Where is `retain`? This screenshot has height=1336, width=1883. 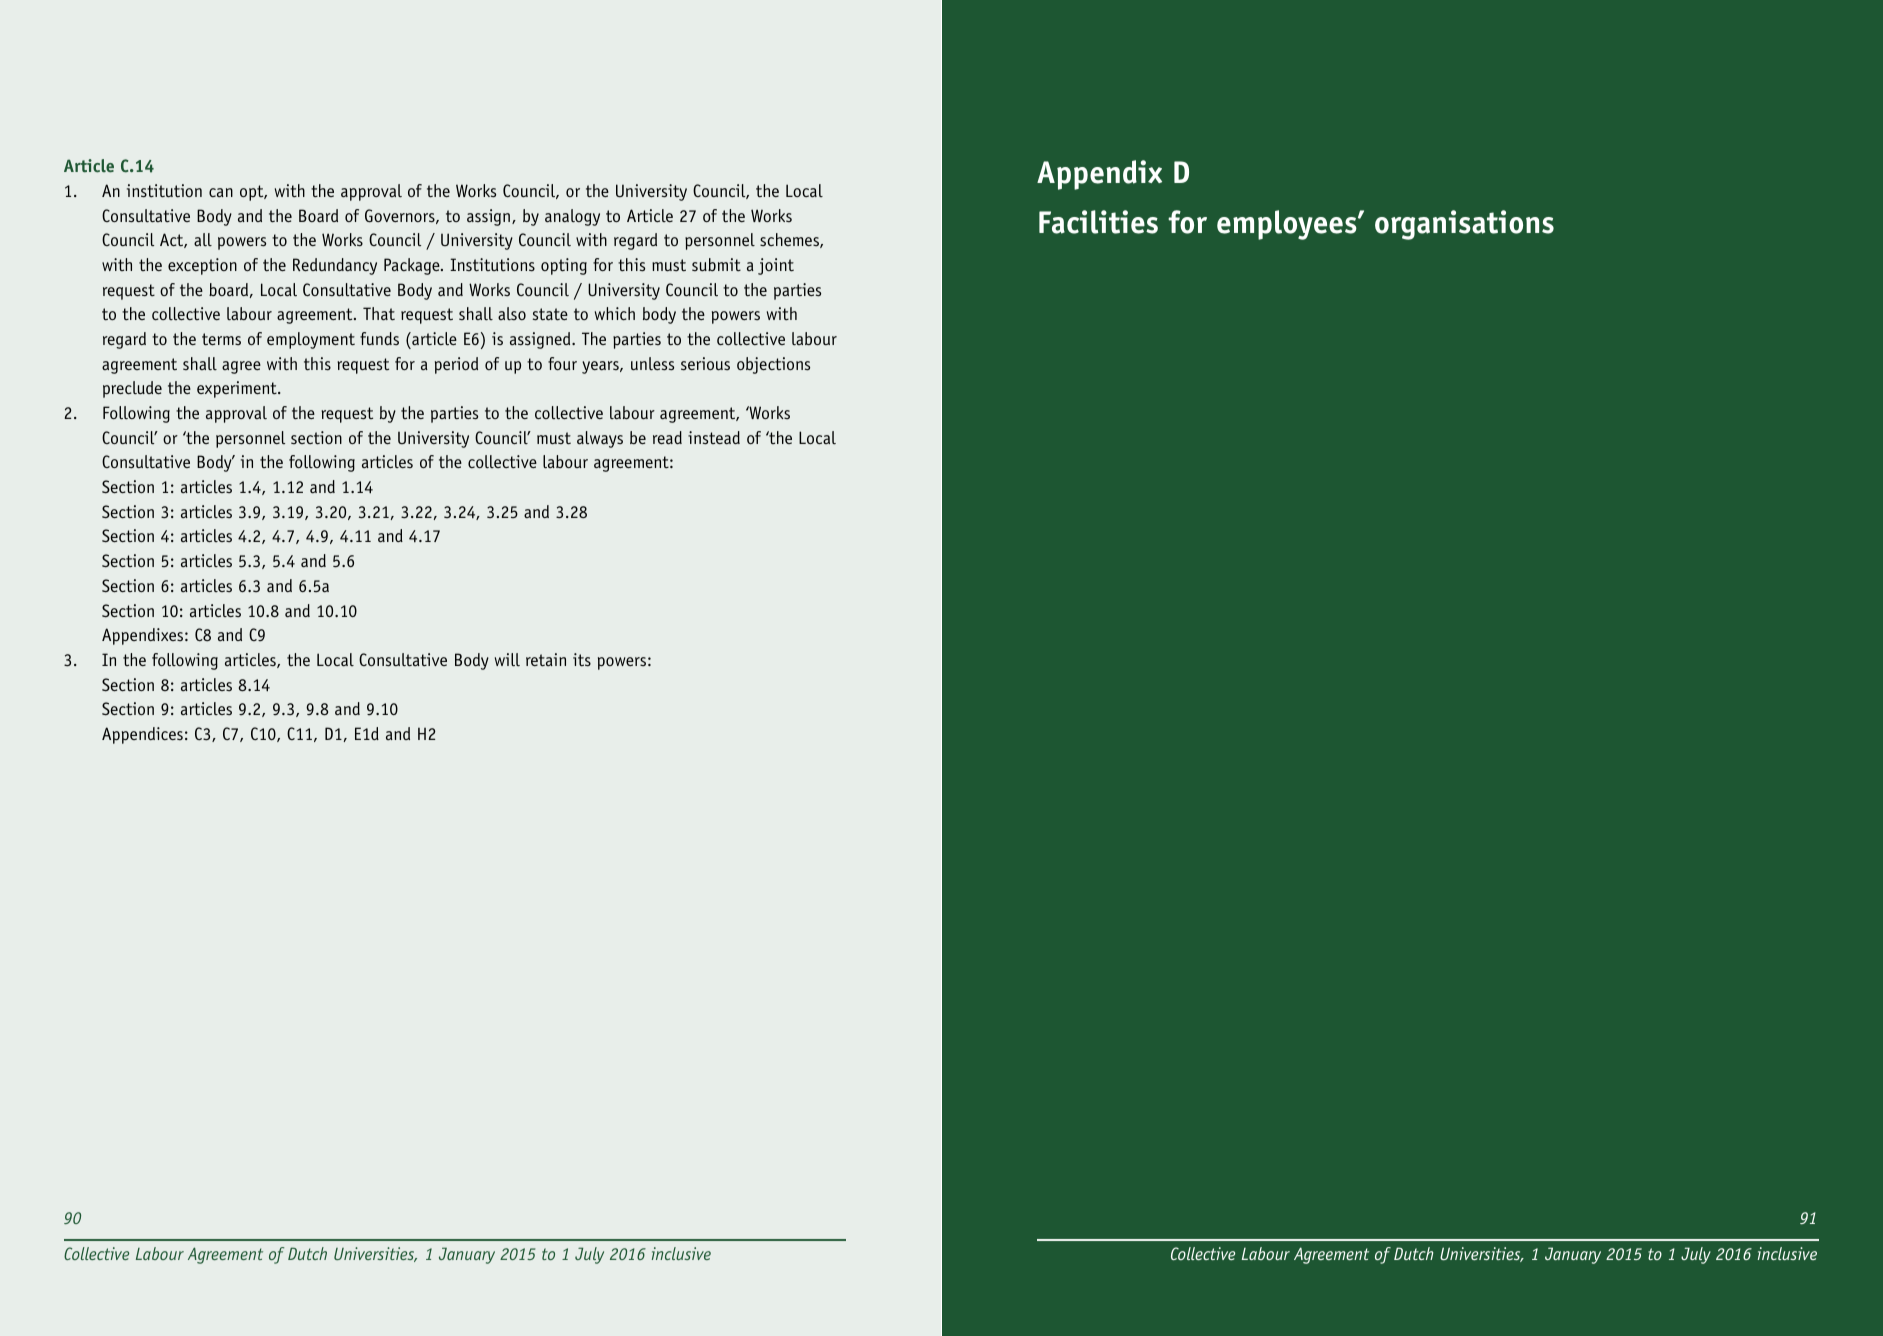 retain is located at coordinates (546, 659).
